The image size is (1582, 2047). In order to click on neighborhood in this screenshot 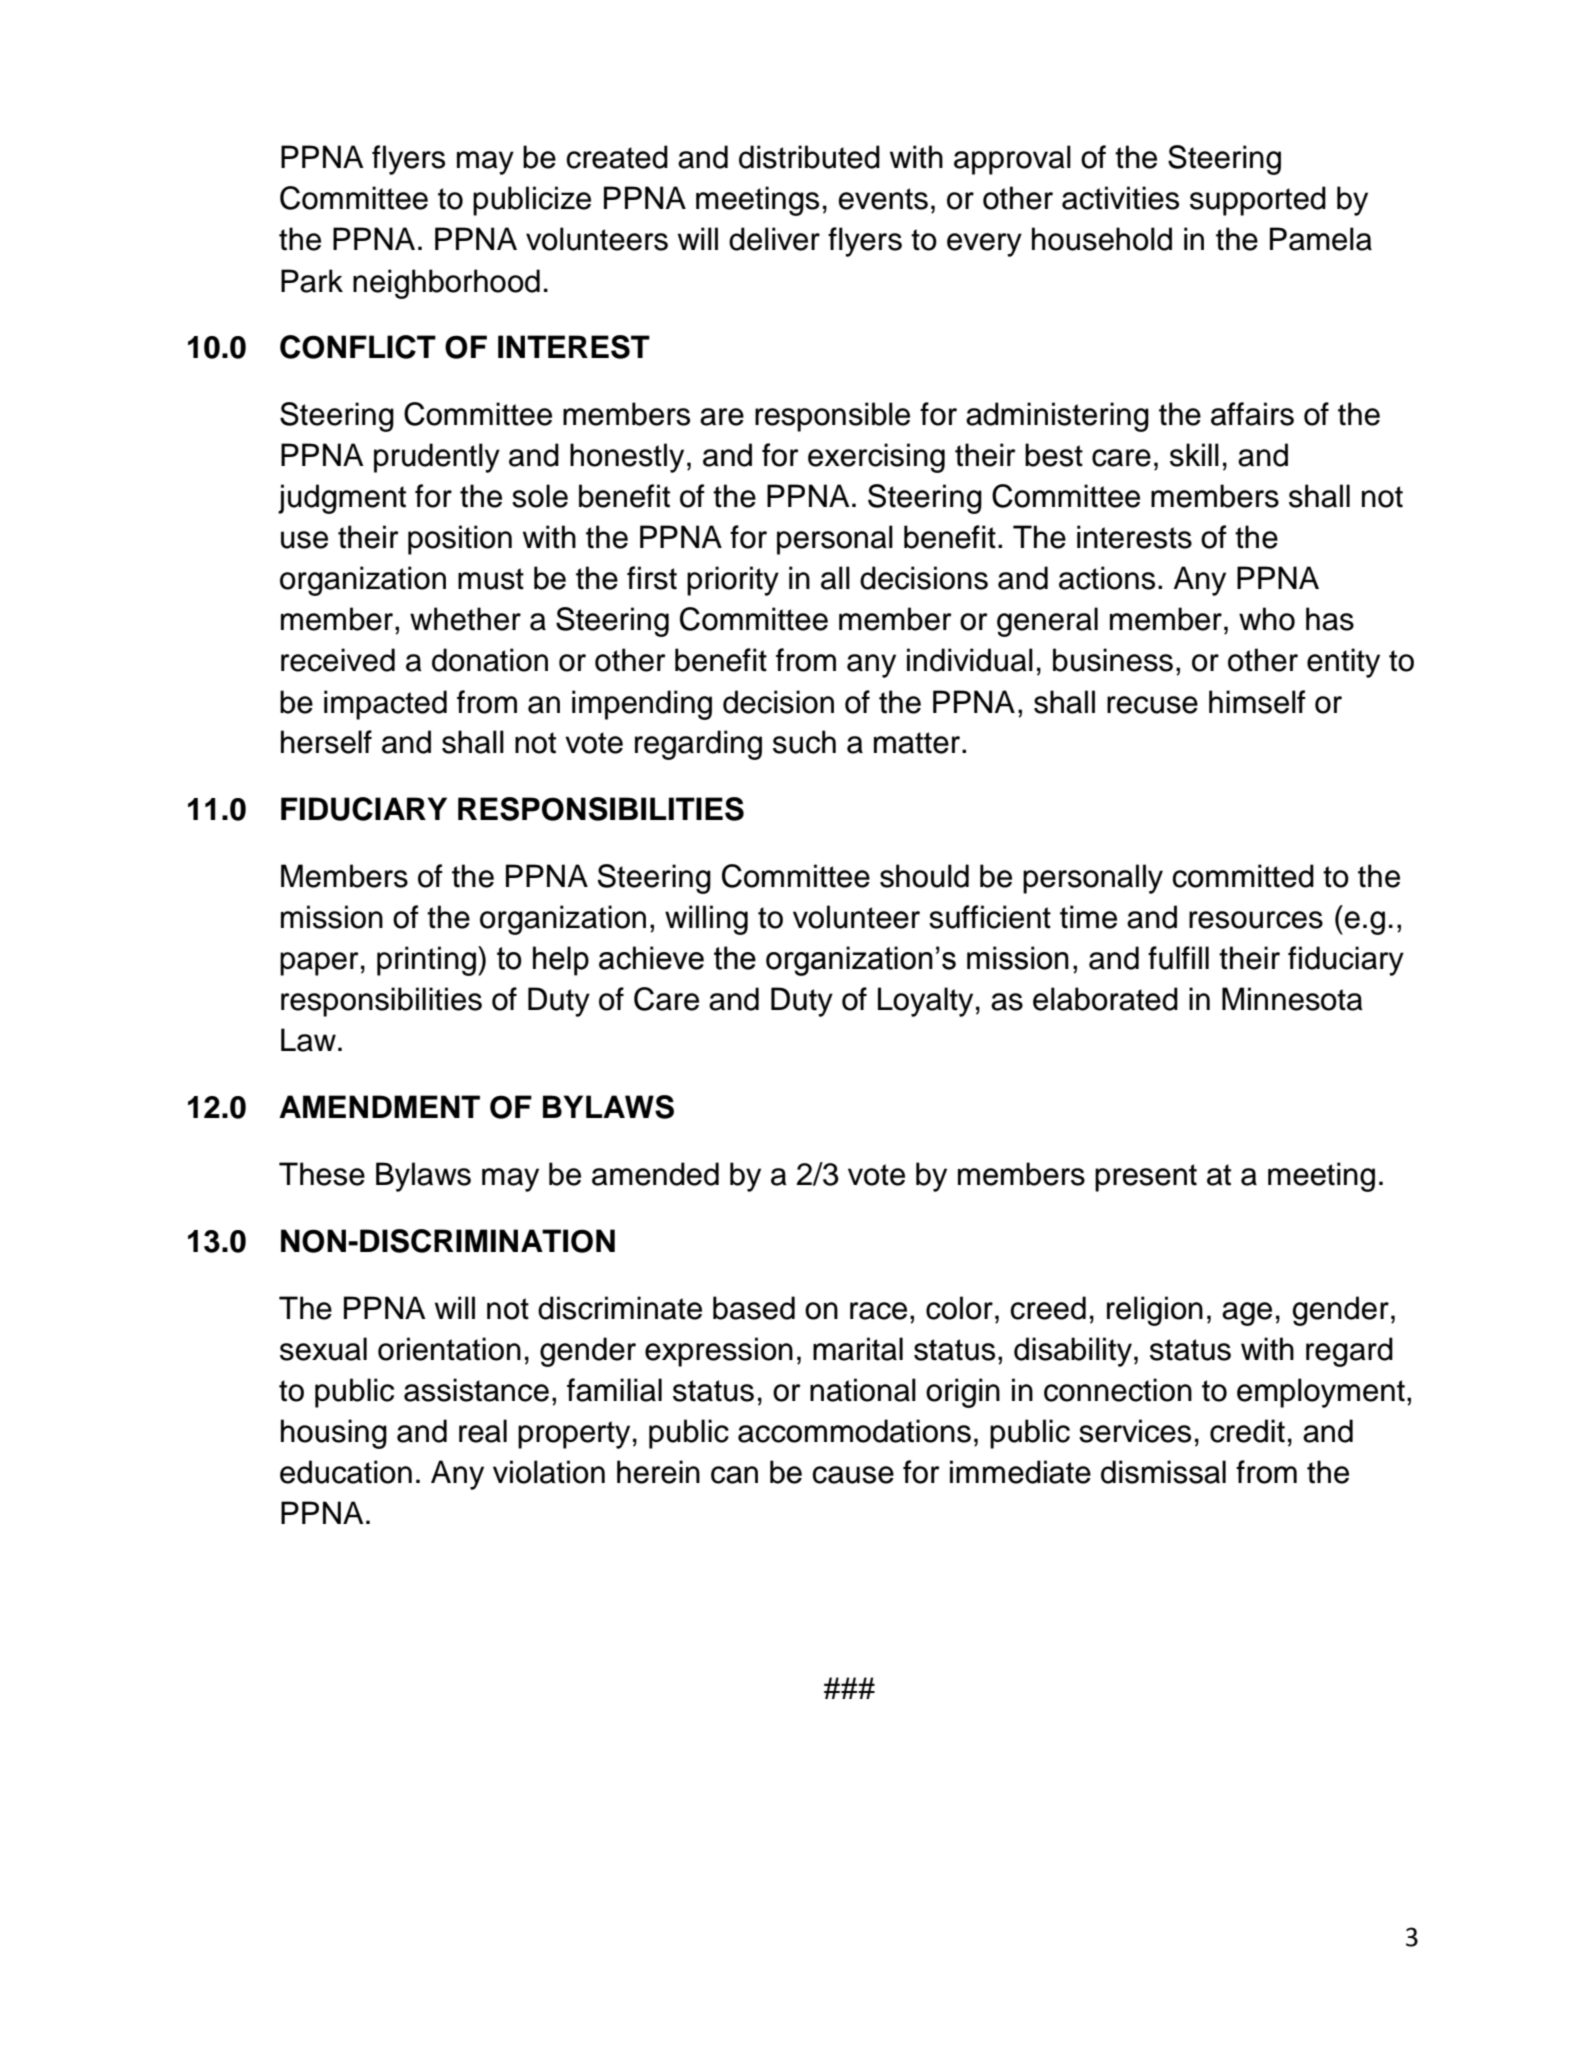, I will do `click(446, 284)`.
